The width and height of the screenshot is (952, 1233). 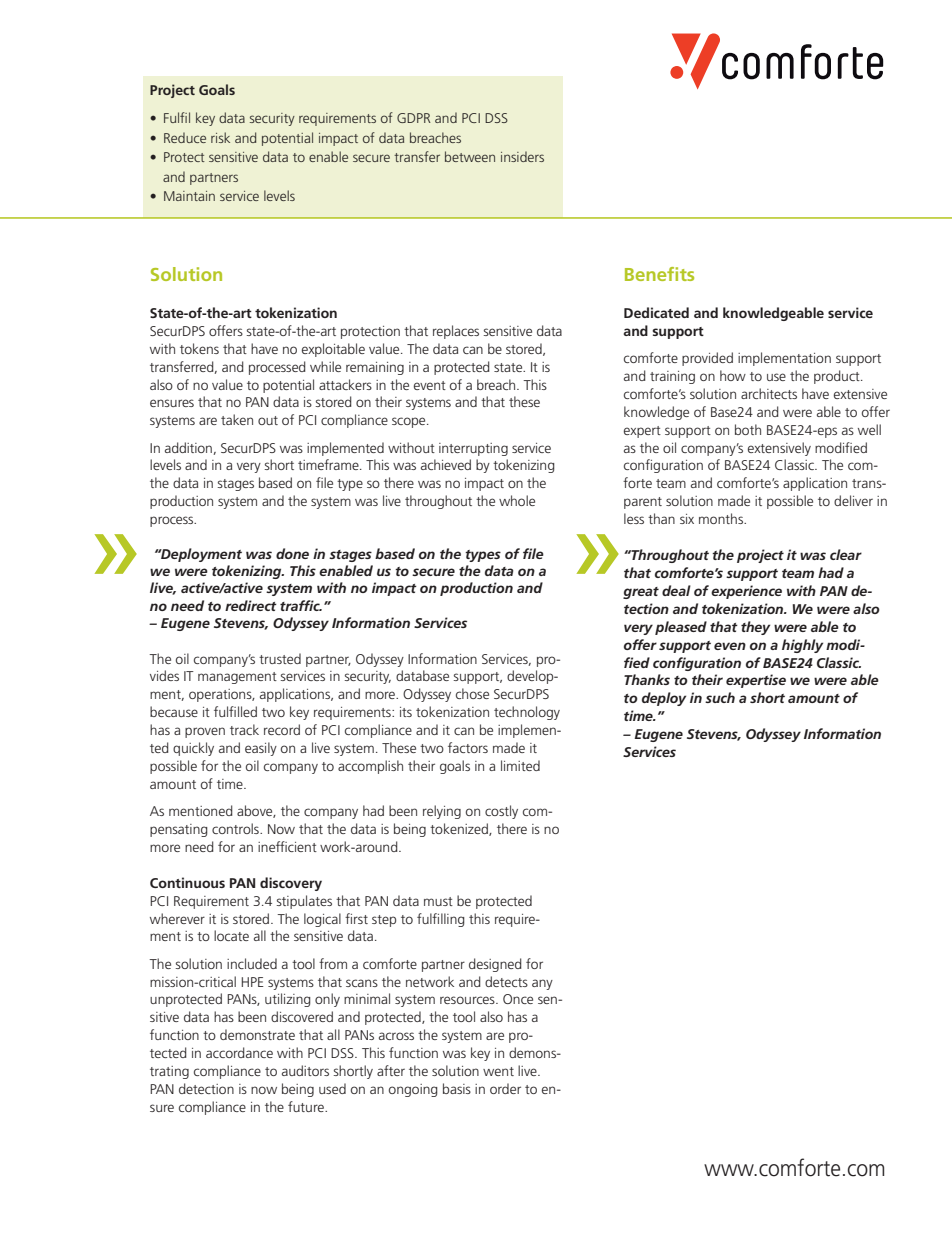 What do you see at coordinates (748, 429) in the screenshot?
I see `both` at bounding box center [748, 429].
